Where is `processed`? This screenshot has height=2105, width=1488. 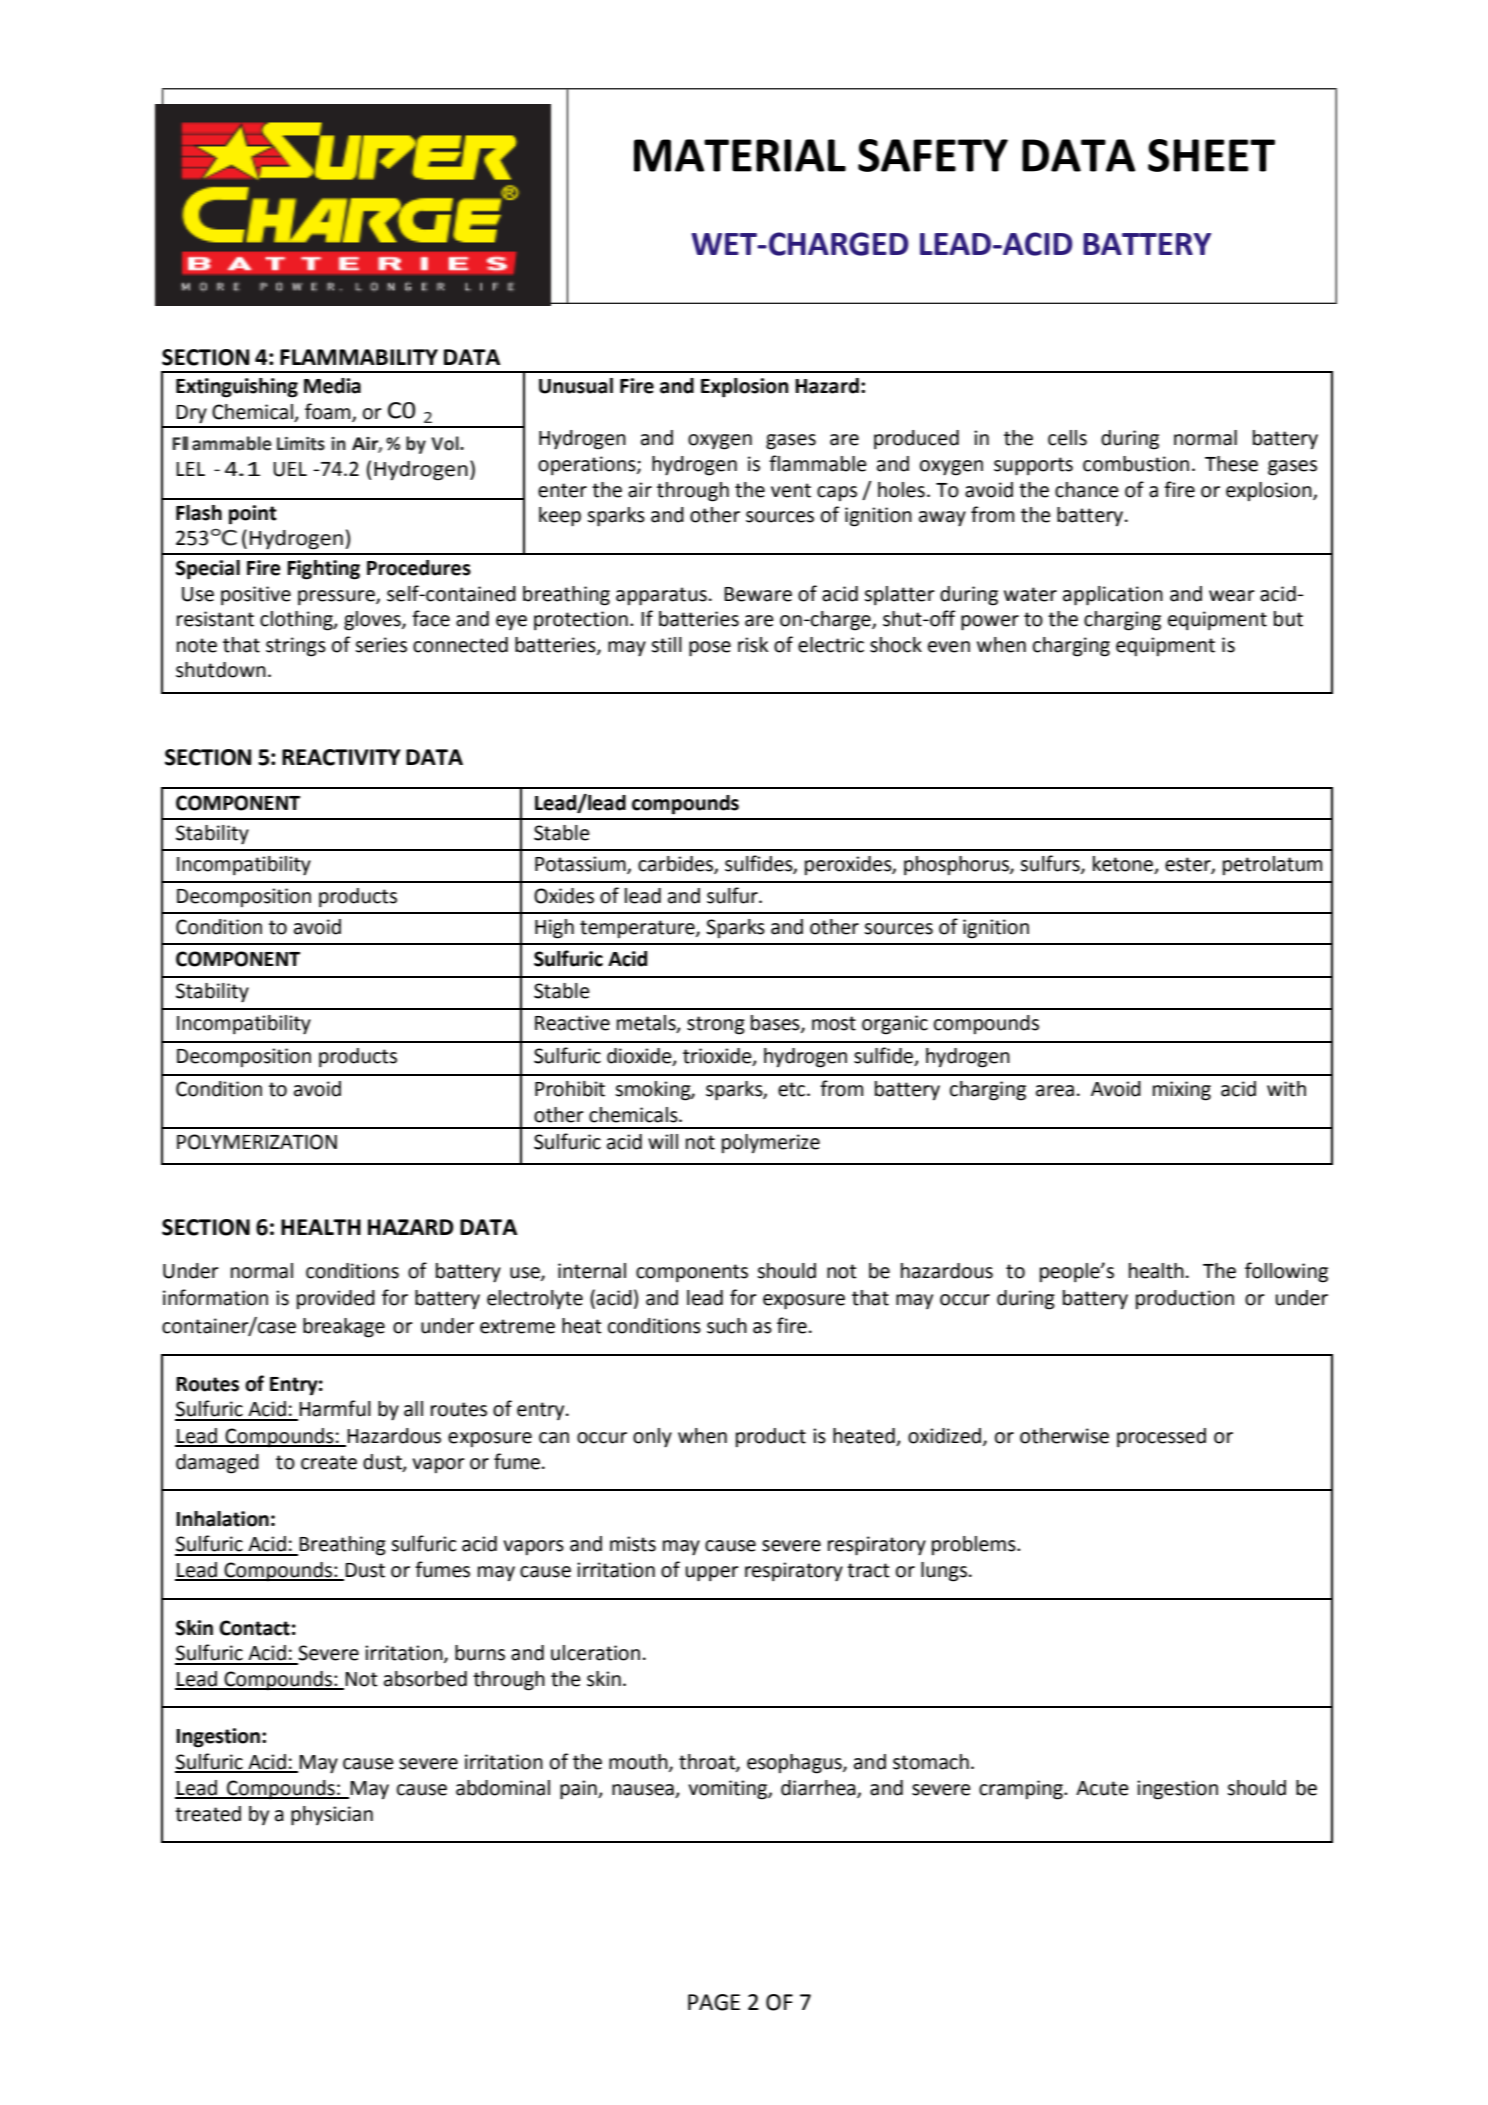 processed is located at coordinates (1161, 1438).
